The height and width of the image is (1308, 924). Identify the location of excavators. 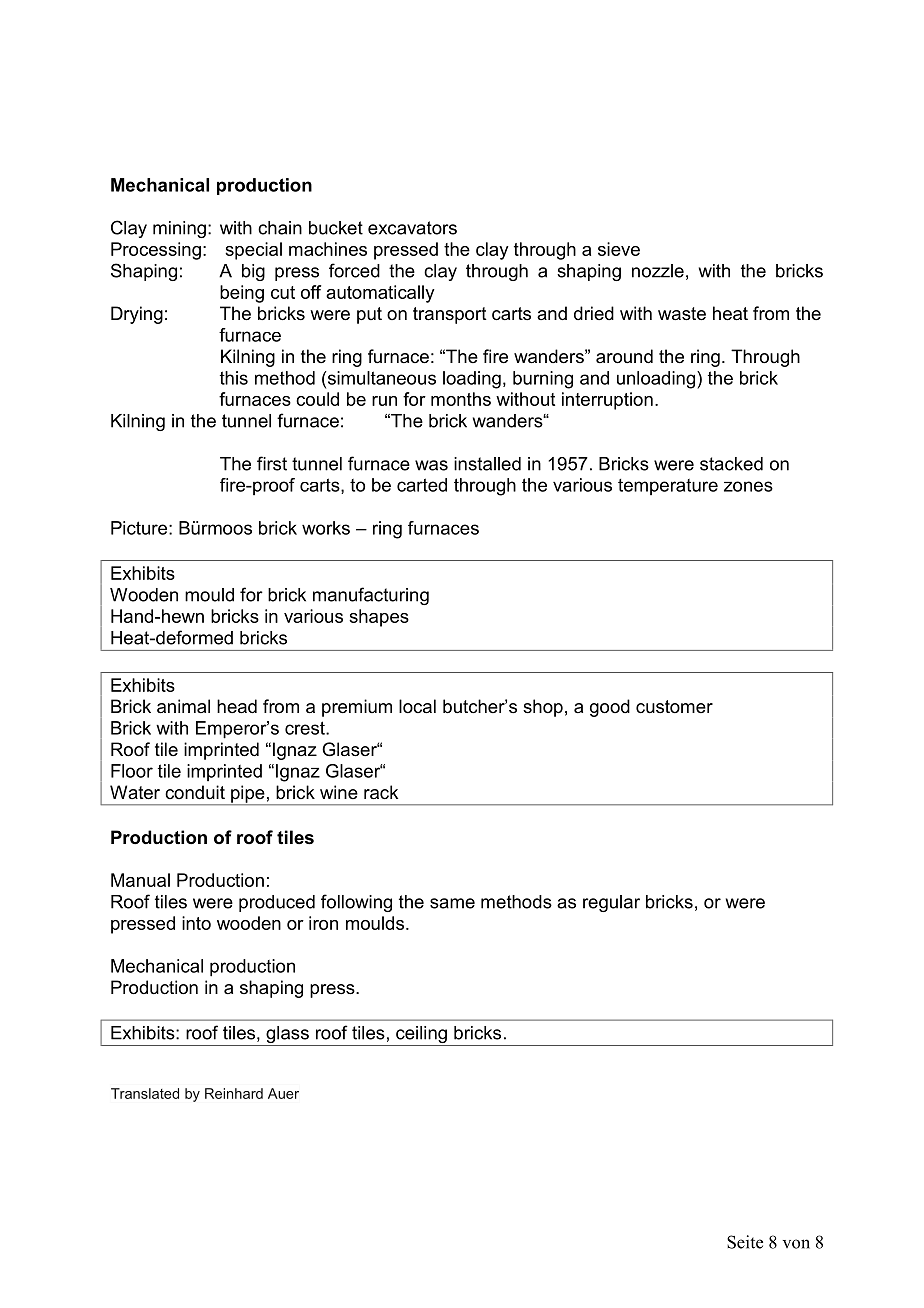
(412, 228).
